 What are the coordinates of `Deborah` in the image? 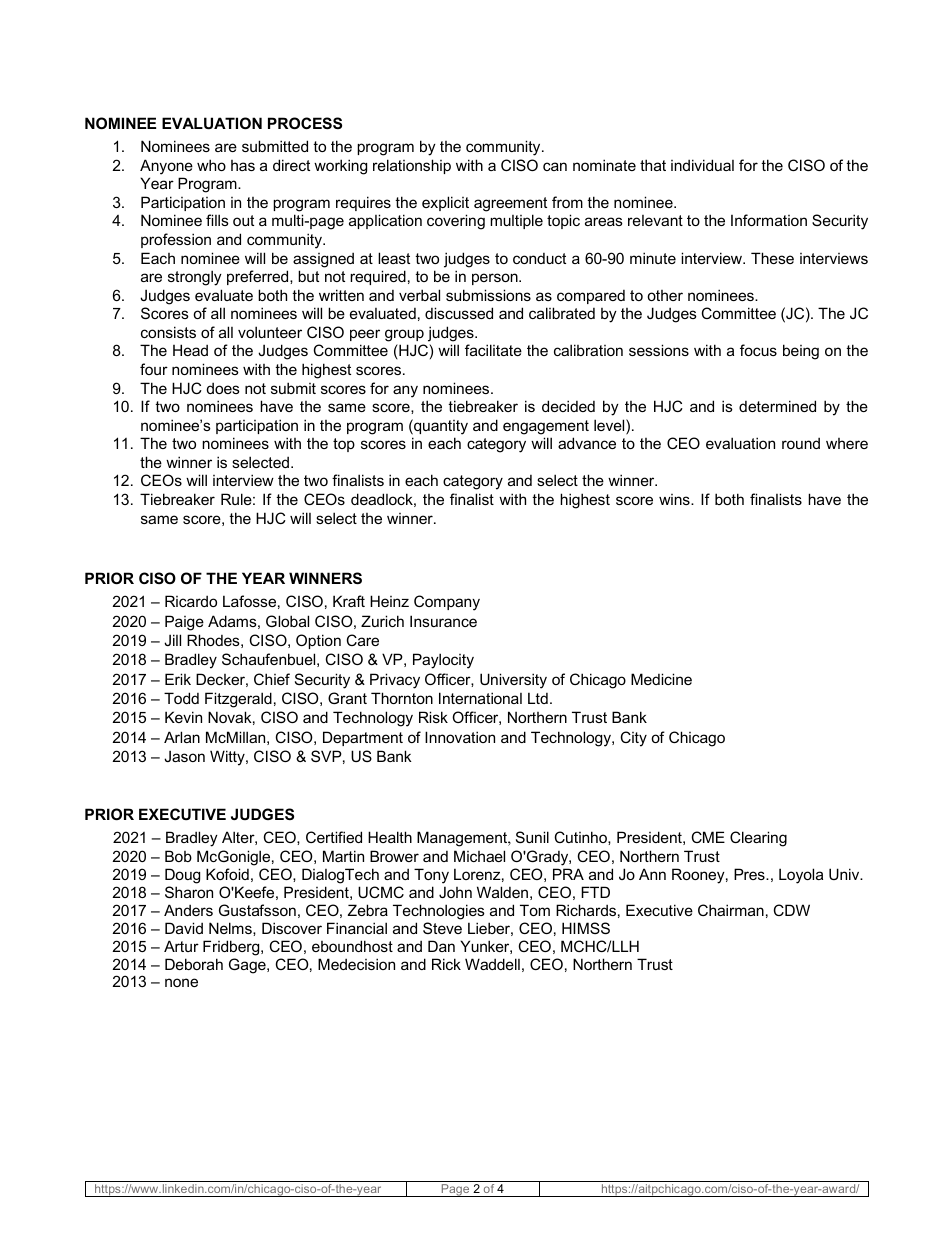 It's located at (194, 964).
